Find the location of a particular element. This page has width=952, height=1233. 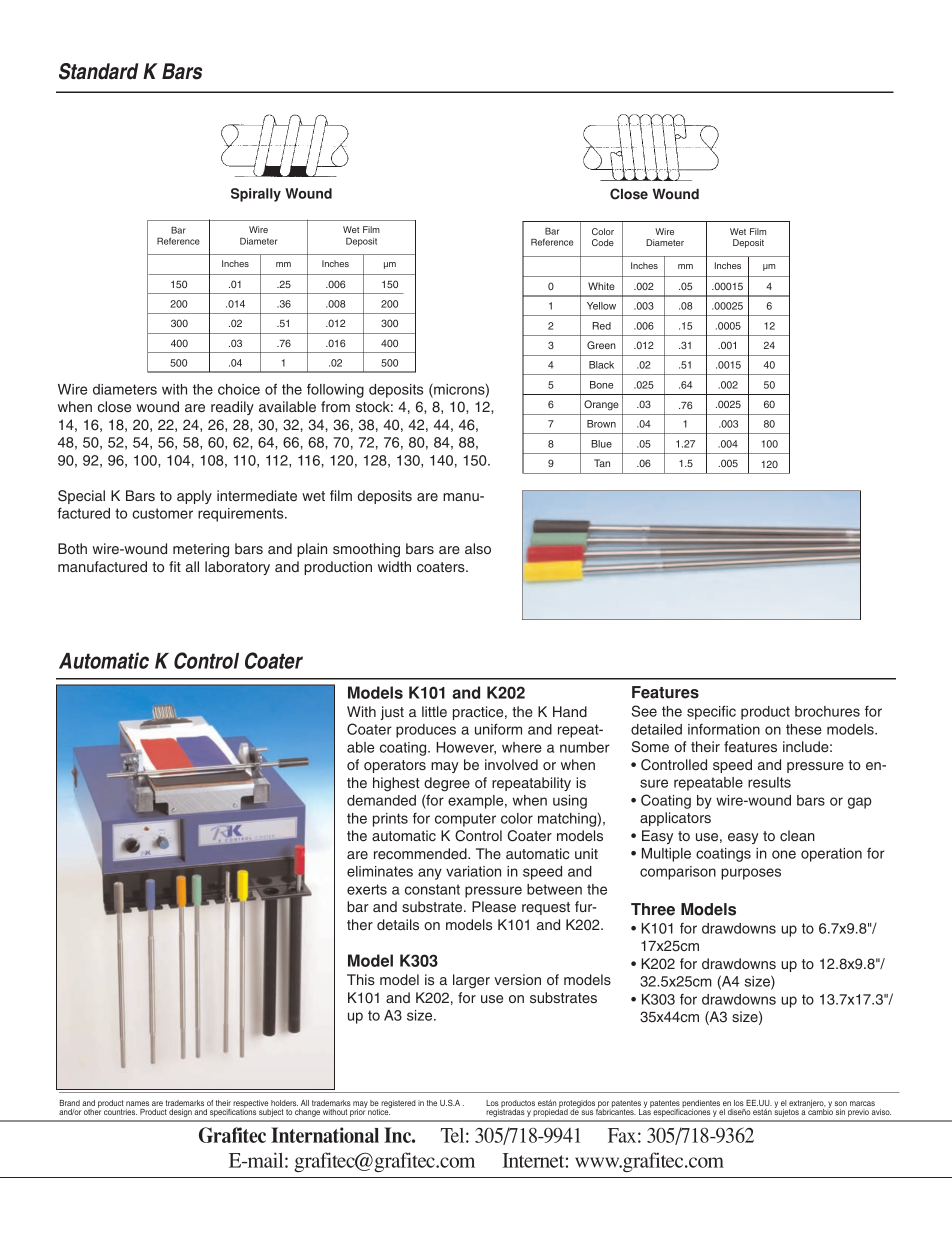

Blue is located at coordinates (601, 444).
